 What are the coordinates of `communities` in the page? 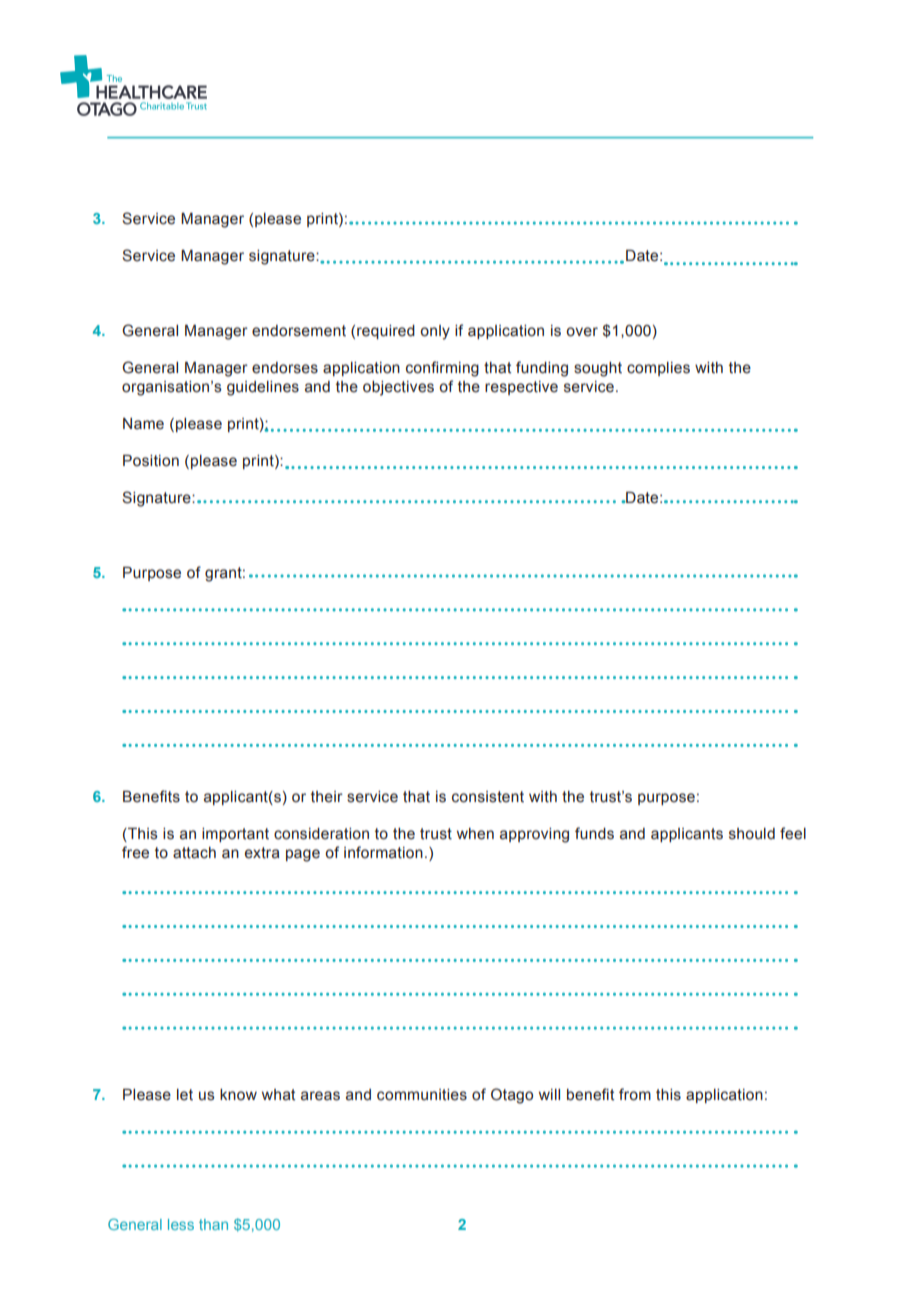 It's located at (422, 1095).
